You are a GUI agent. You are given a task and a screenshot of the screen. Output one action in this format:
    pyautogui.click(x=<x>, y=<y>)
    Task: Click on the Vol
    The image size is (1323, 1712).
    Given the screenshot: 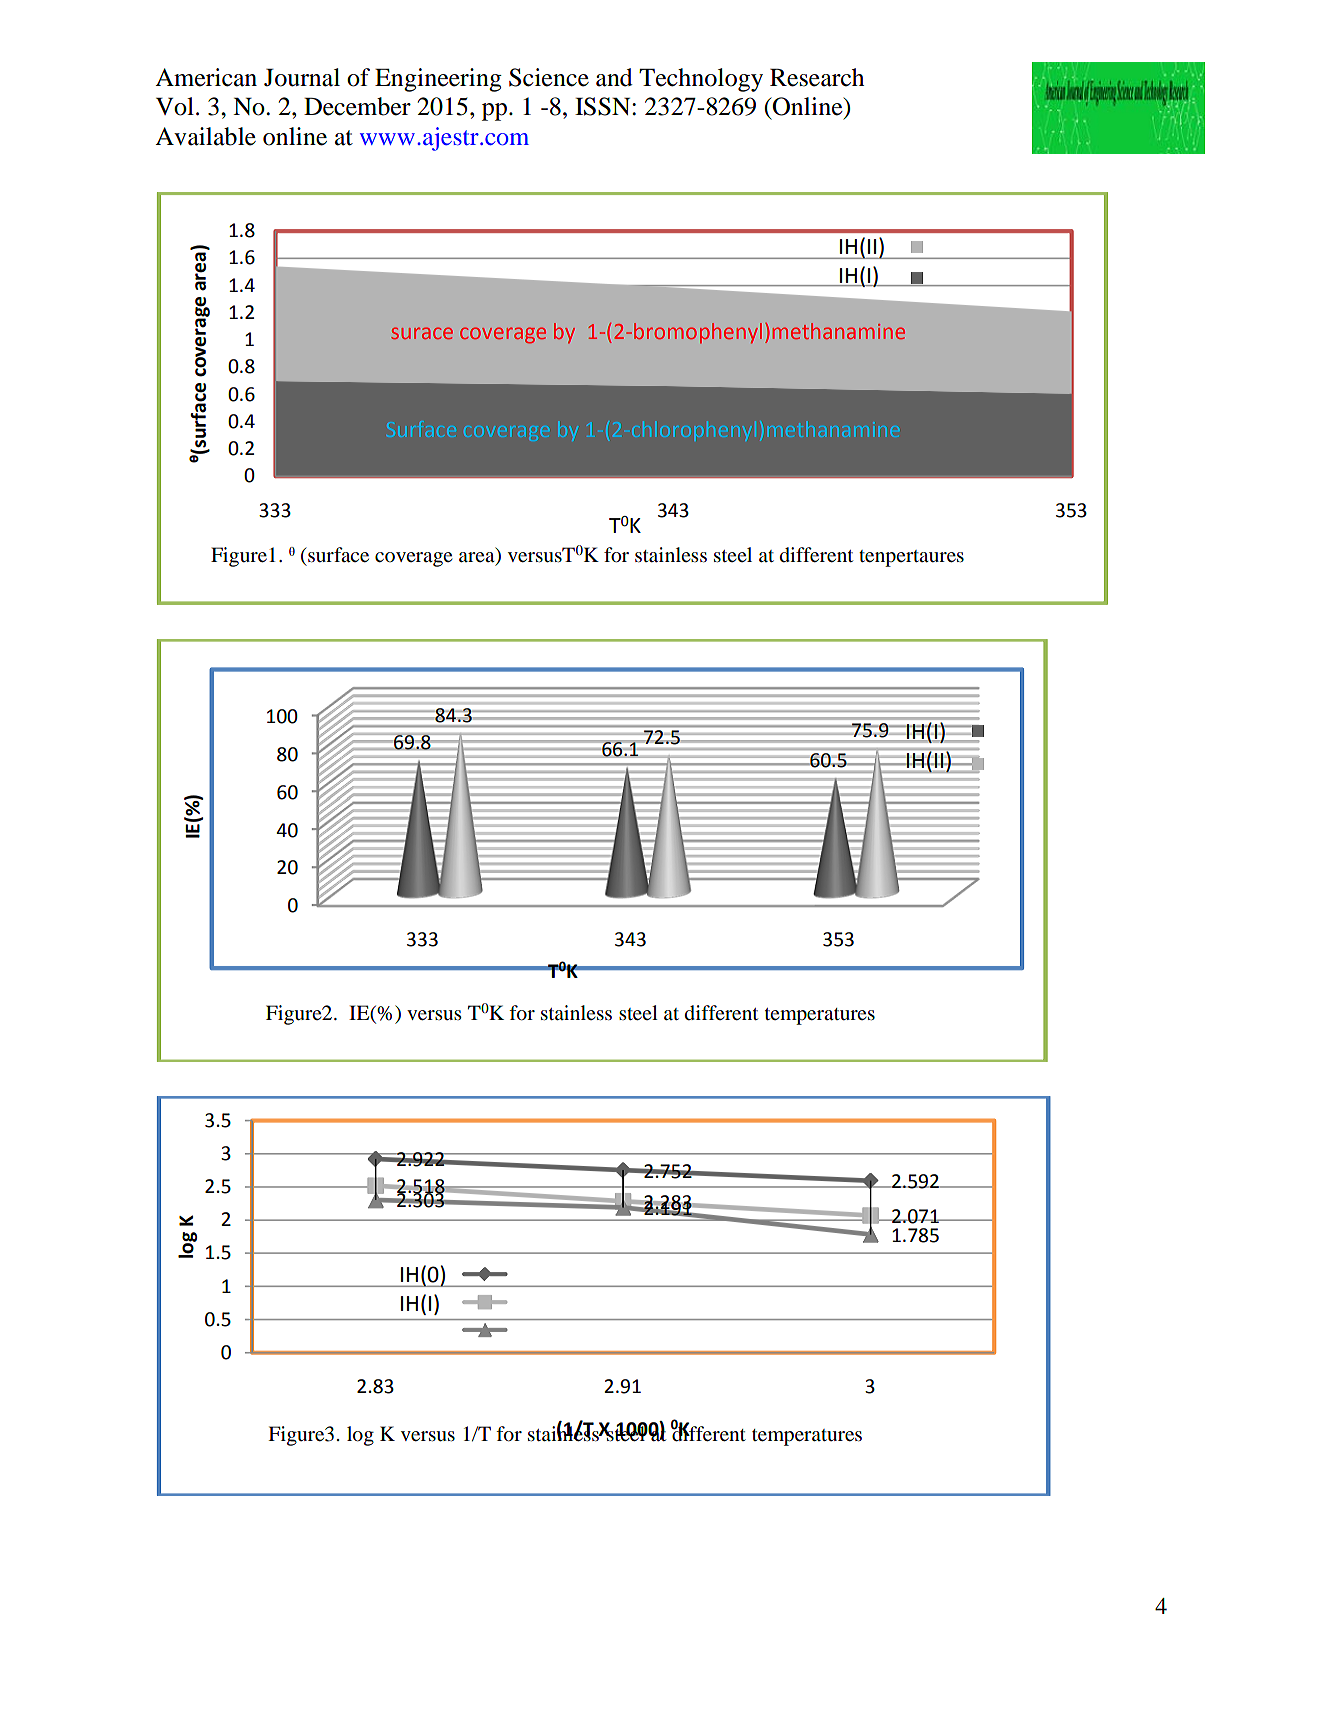 What is the action you would take?
    pyautogui.click(x=175, y=106)
